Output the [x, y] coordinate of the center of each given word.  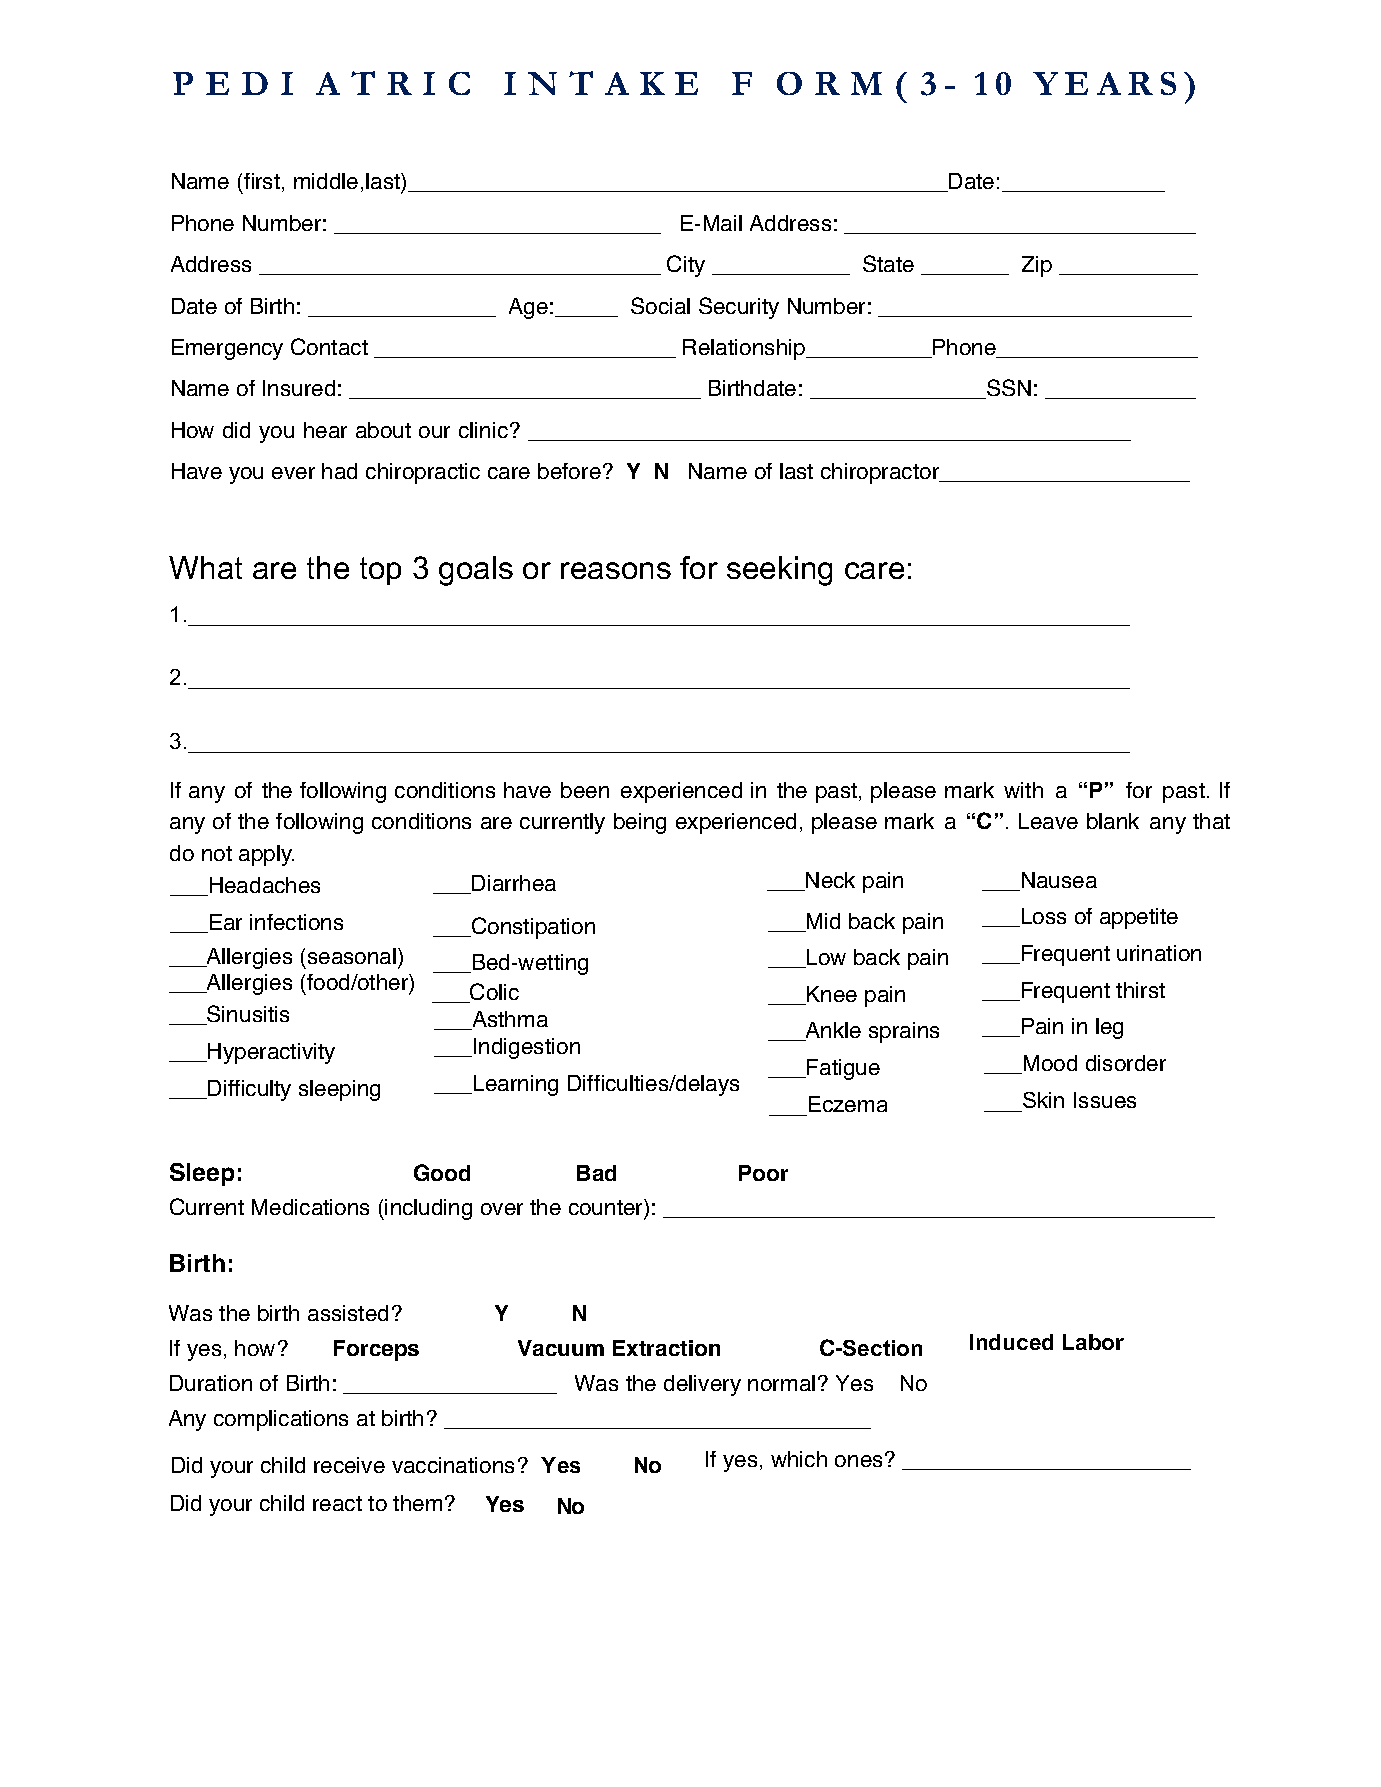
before [569, 471]
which [799, 1459]
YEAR [1093, 83]
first [262, 181]
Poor [763, 1173]
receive [349, 1465]
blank [1113, 821]
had [339, 471]
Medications [310, 1207]
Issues [1105, 1100]
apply [266, 855]
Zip [1037, 266]
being [640, 823]
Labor [1093, 1342]
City [686, 266]
